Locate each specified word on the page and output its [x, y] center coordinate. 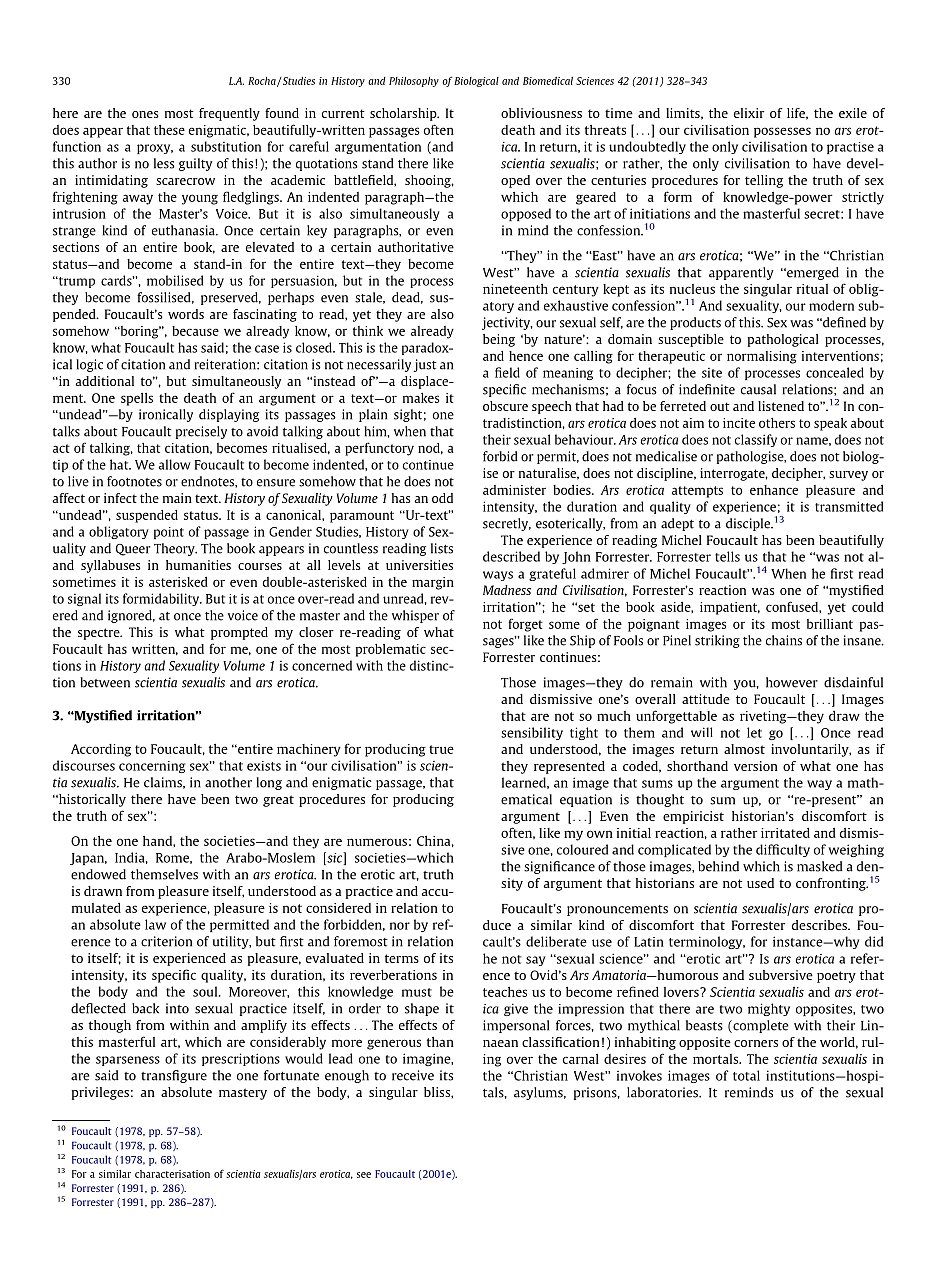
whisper [415, 616]
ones [145, 114]
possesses [782, 132]
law [155, 924]
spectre [100, 634]
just [425, 365]
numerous [377, 842]
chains [784, 640]
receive [413, 1075]
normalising [762, 357]
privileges [100, 1093]
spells [137, 399]
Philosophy [414, 82]
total [746, 1075]
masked [820, 866]
